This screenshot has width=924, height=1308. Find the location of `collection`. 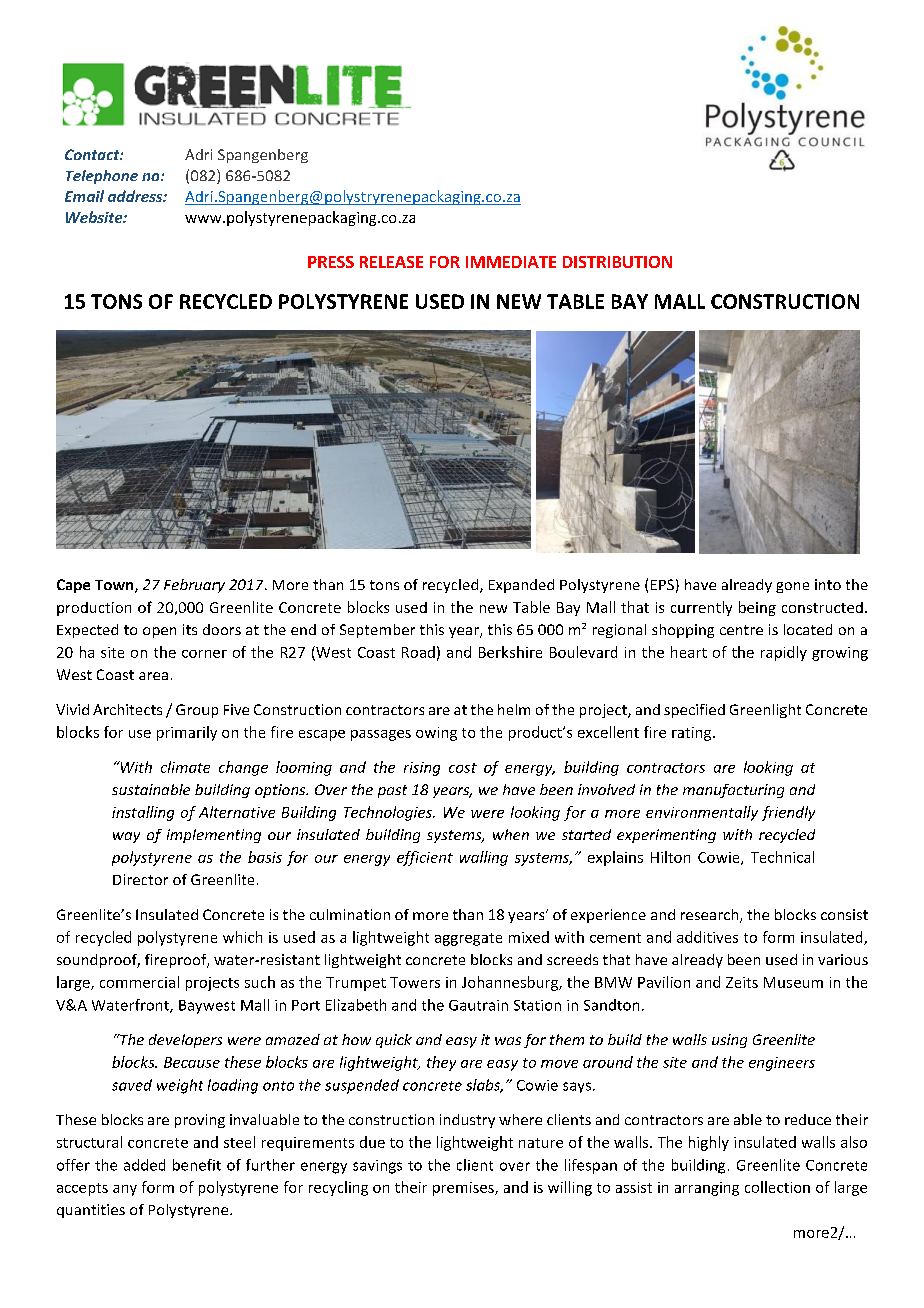

collection is located at coordinates (777, 1187).
